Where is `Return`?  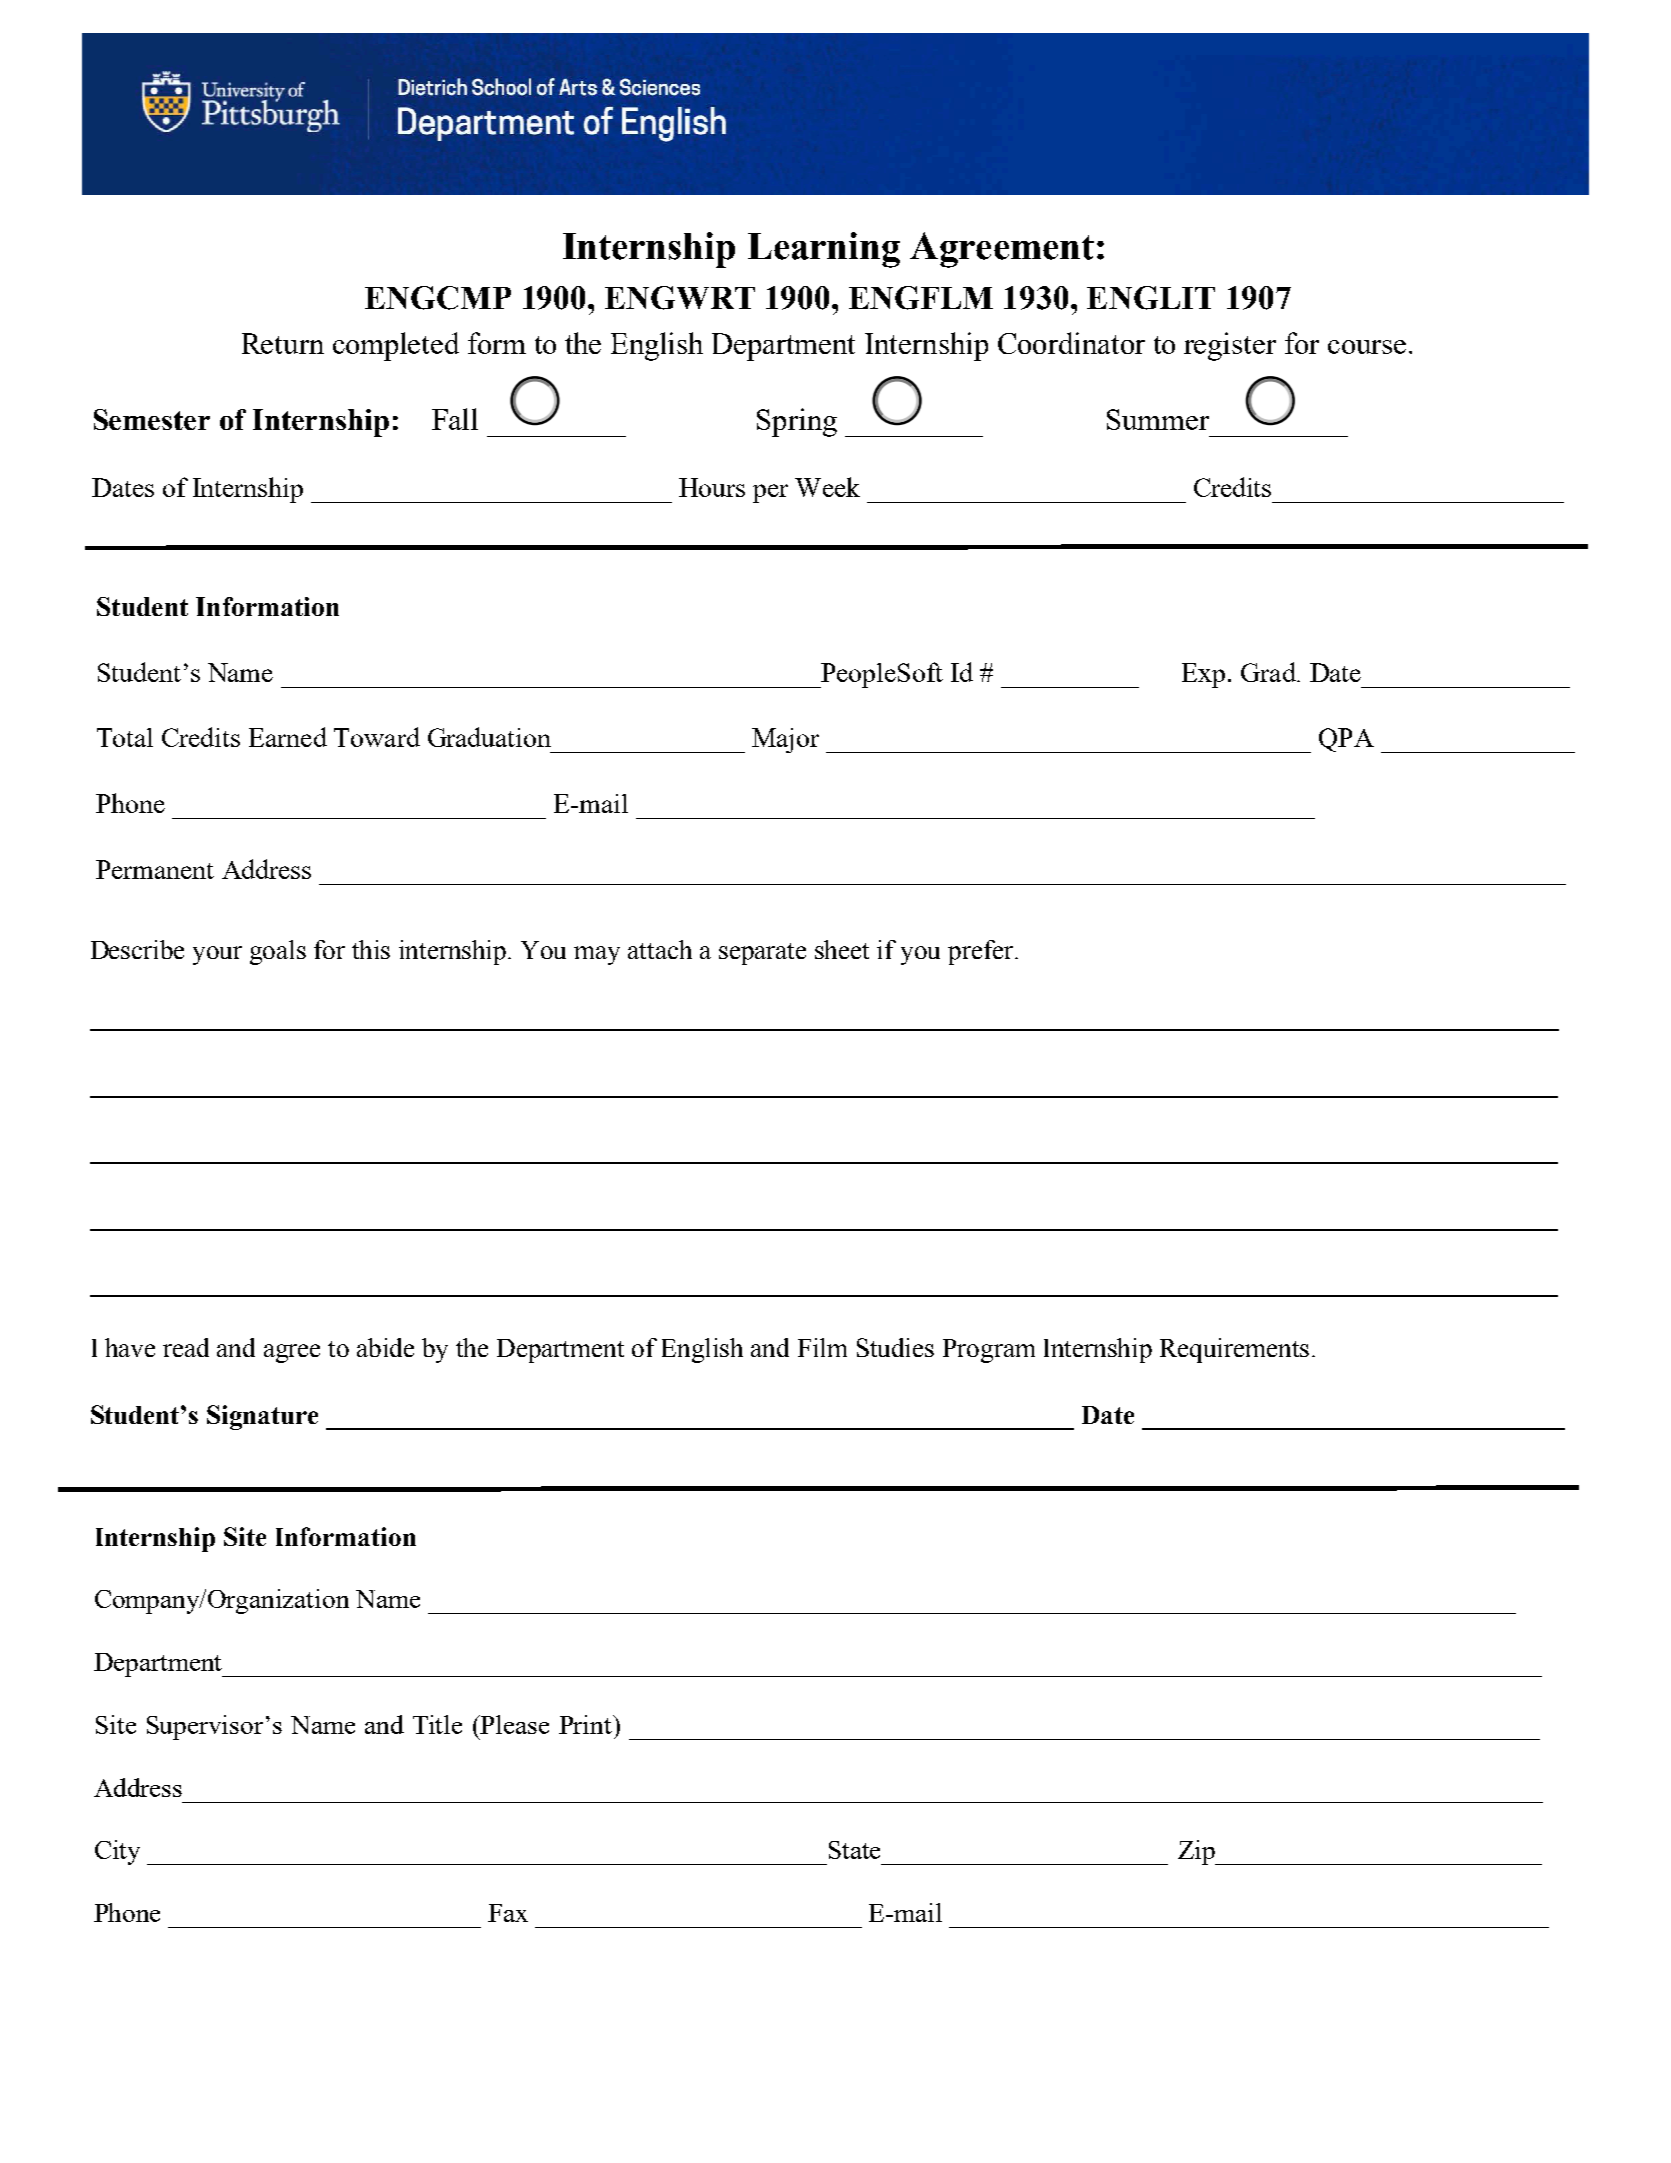
Return is located at coordinates (283, 343).
